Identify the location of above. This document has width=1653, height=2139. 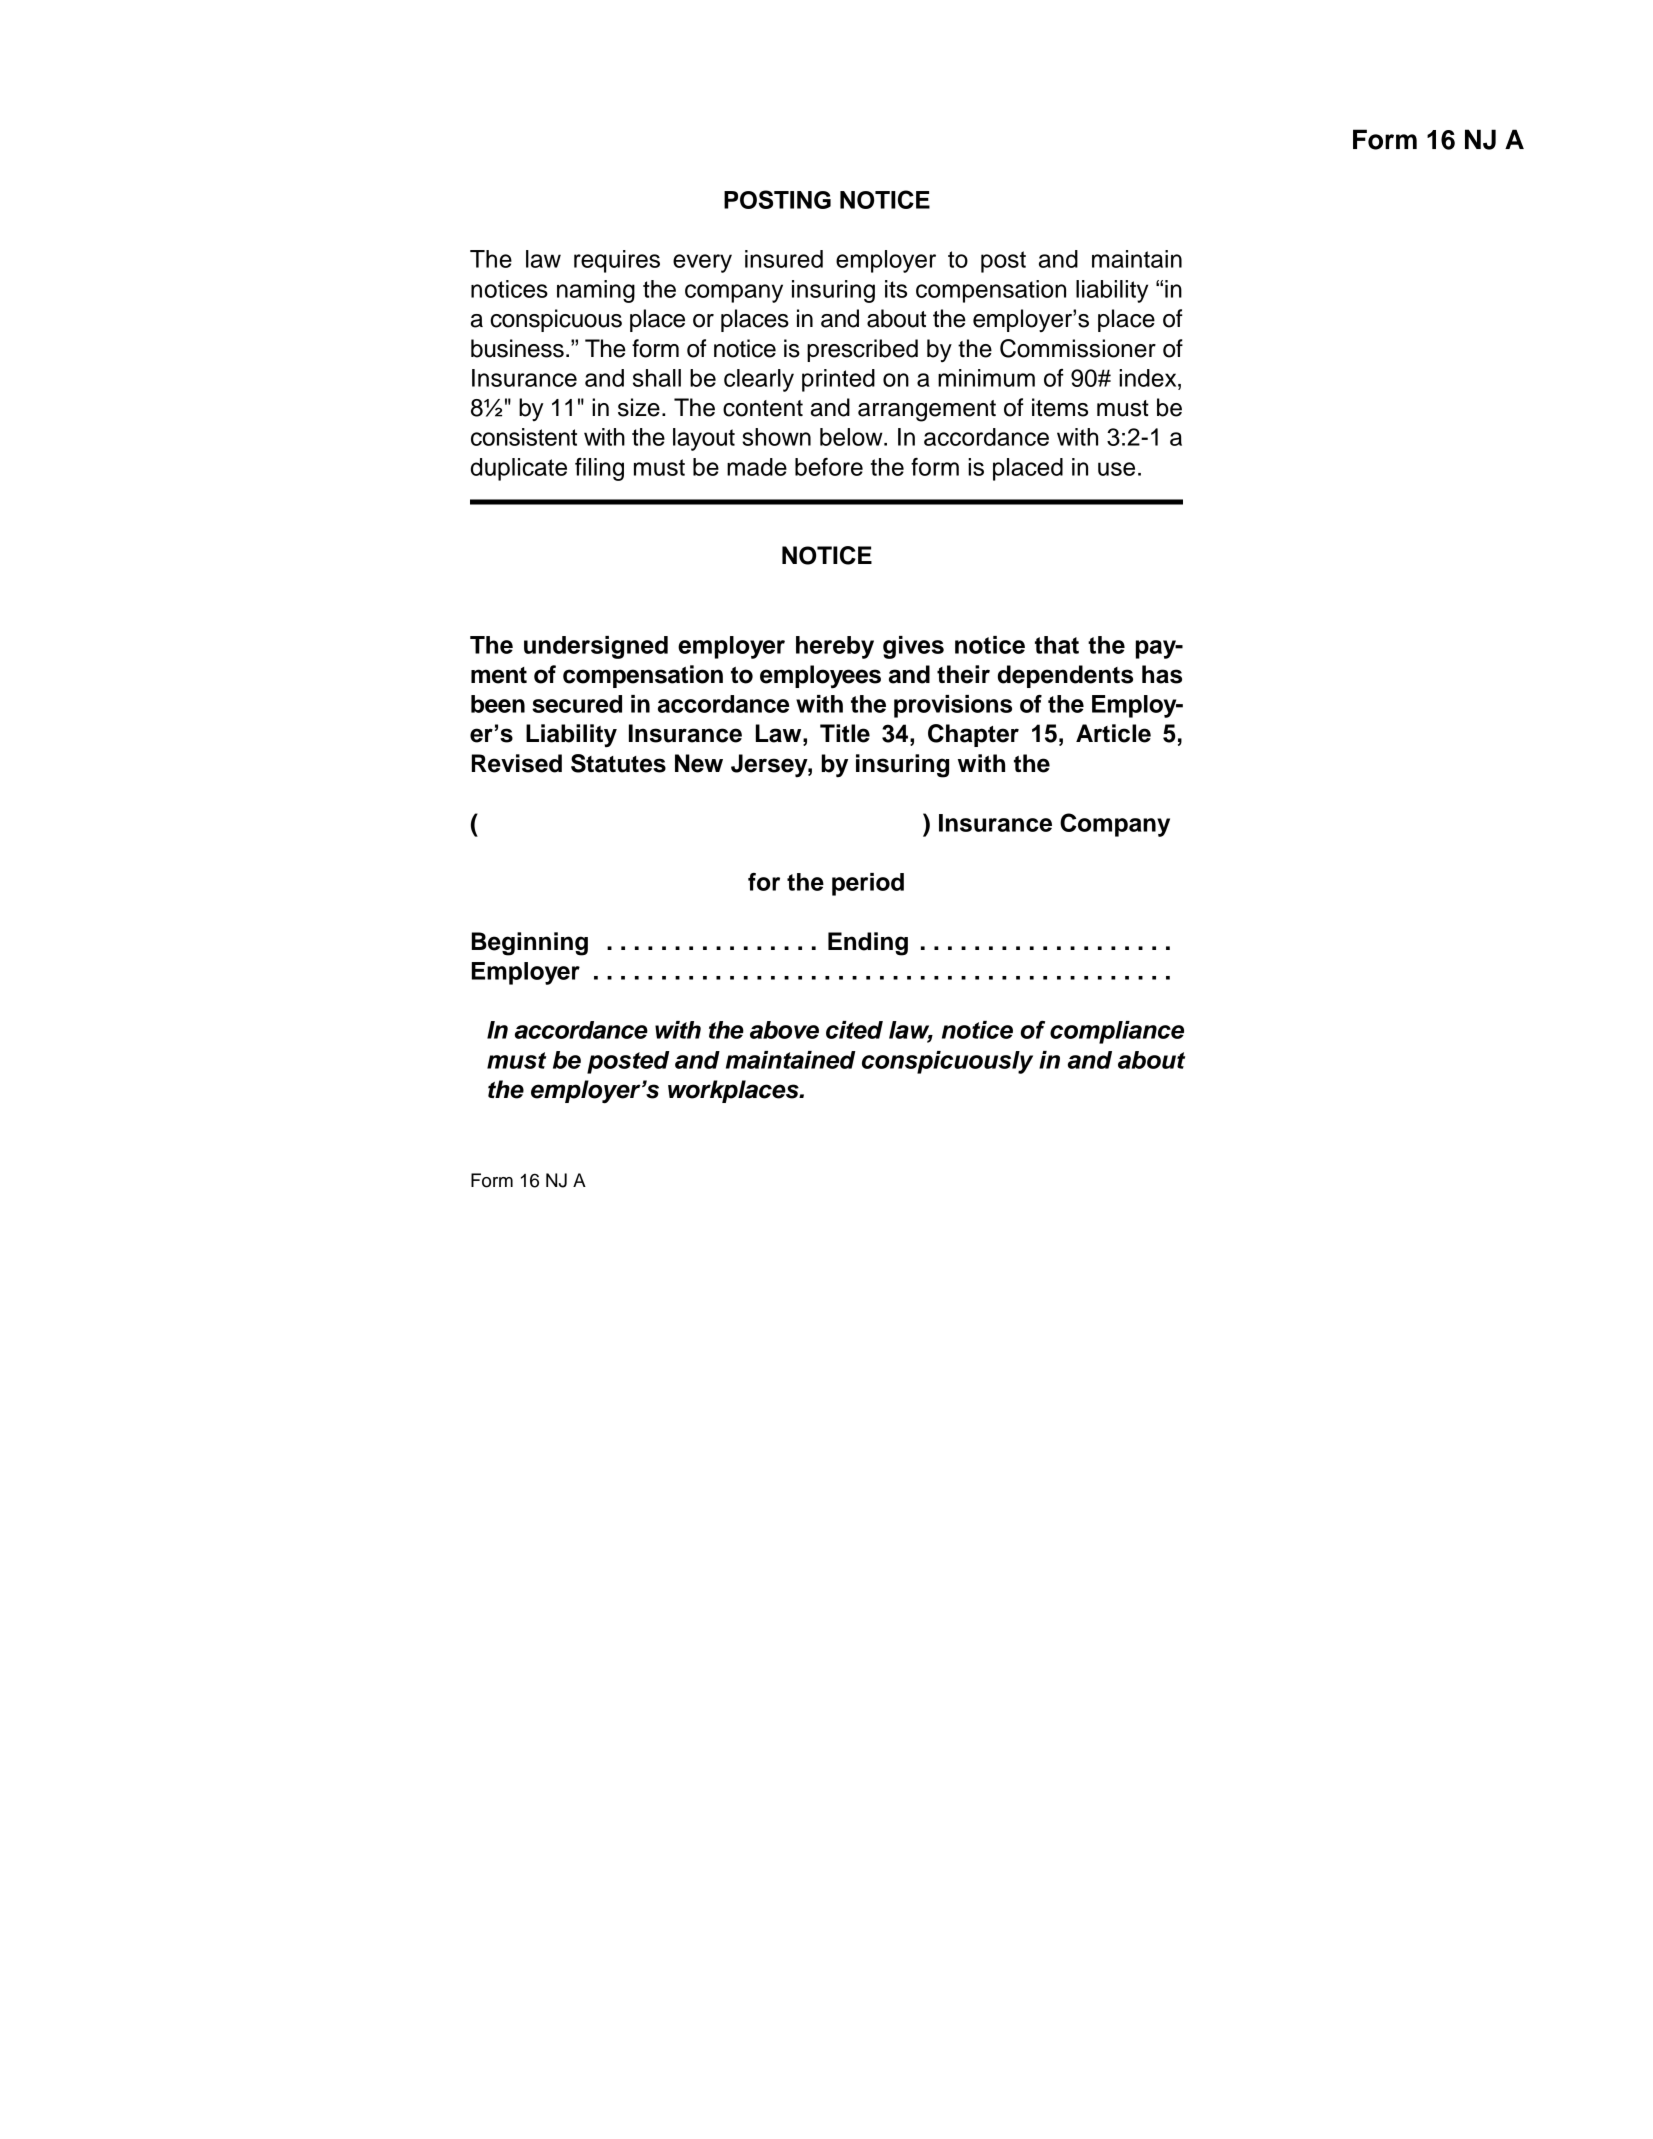
(784, 1030).
